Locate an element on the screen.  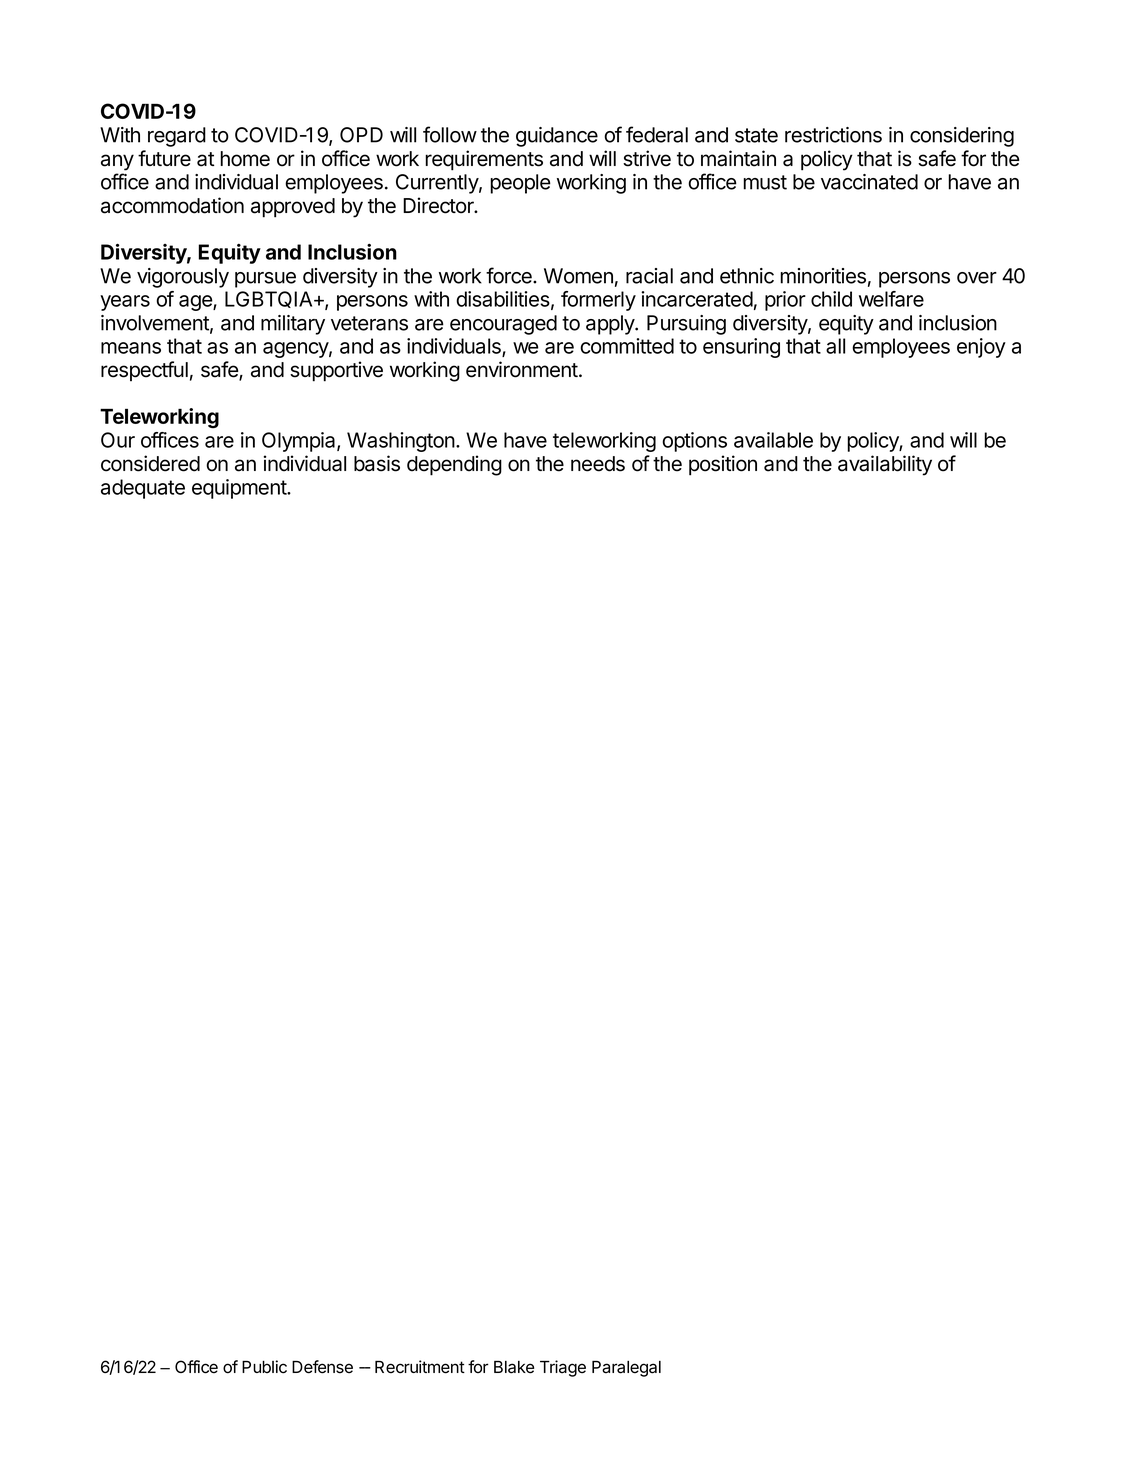
Paralegal is located at coordinates (626, 1369).
